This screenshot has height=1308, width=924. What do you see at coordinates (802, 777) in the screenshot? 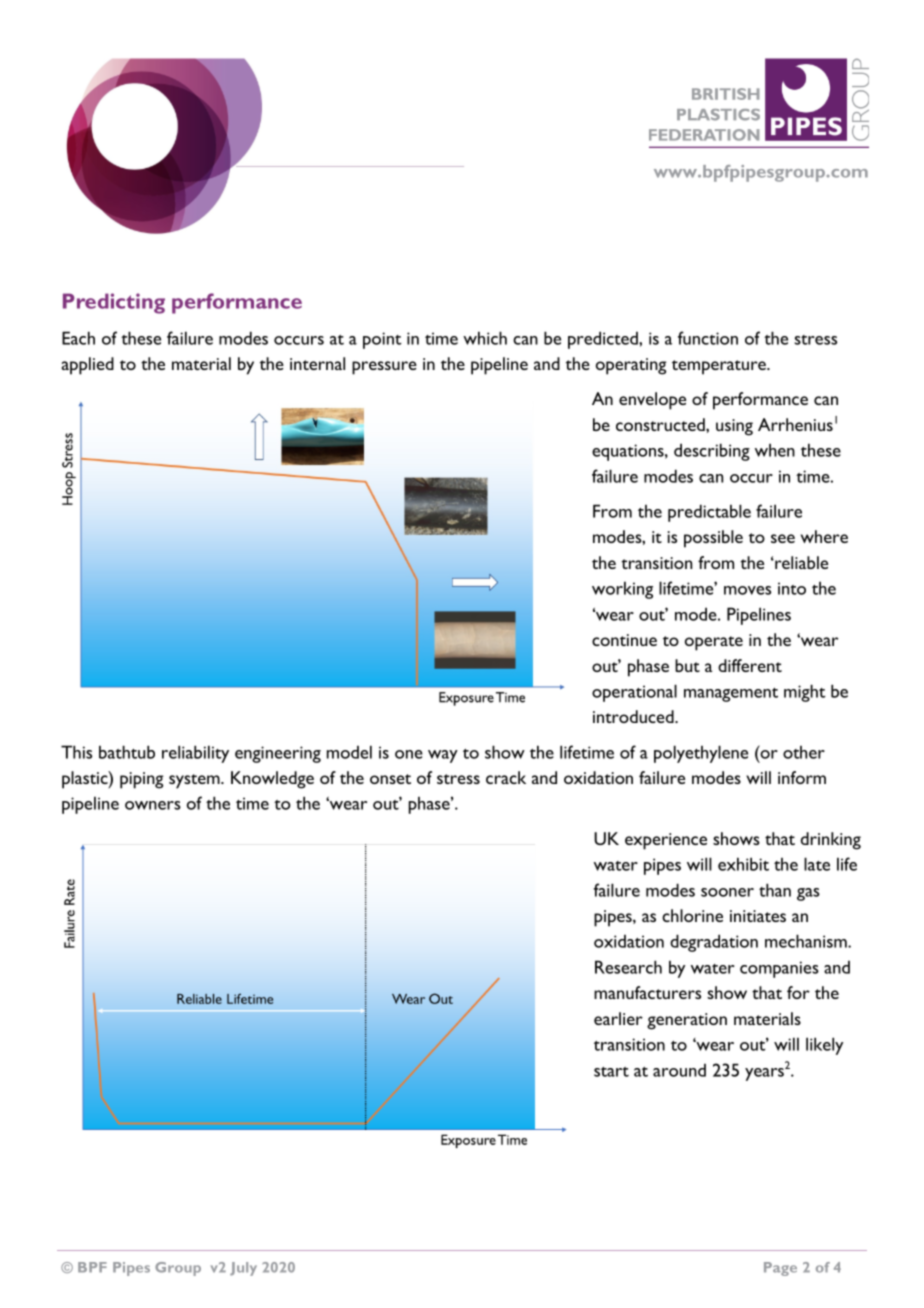
I see `inform` at bounding box center [802, 777].
